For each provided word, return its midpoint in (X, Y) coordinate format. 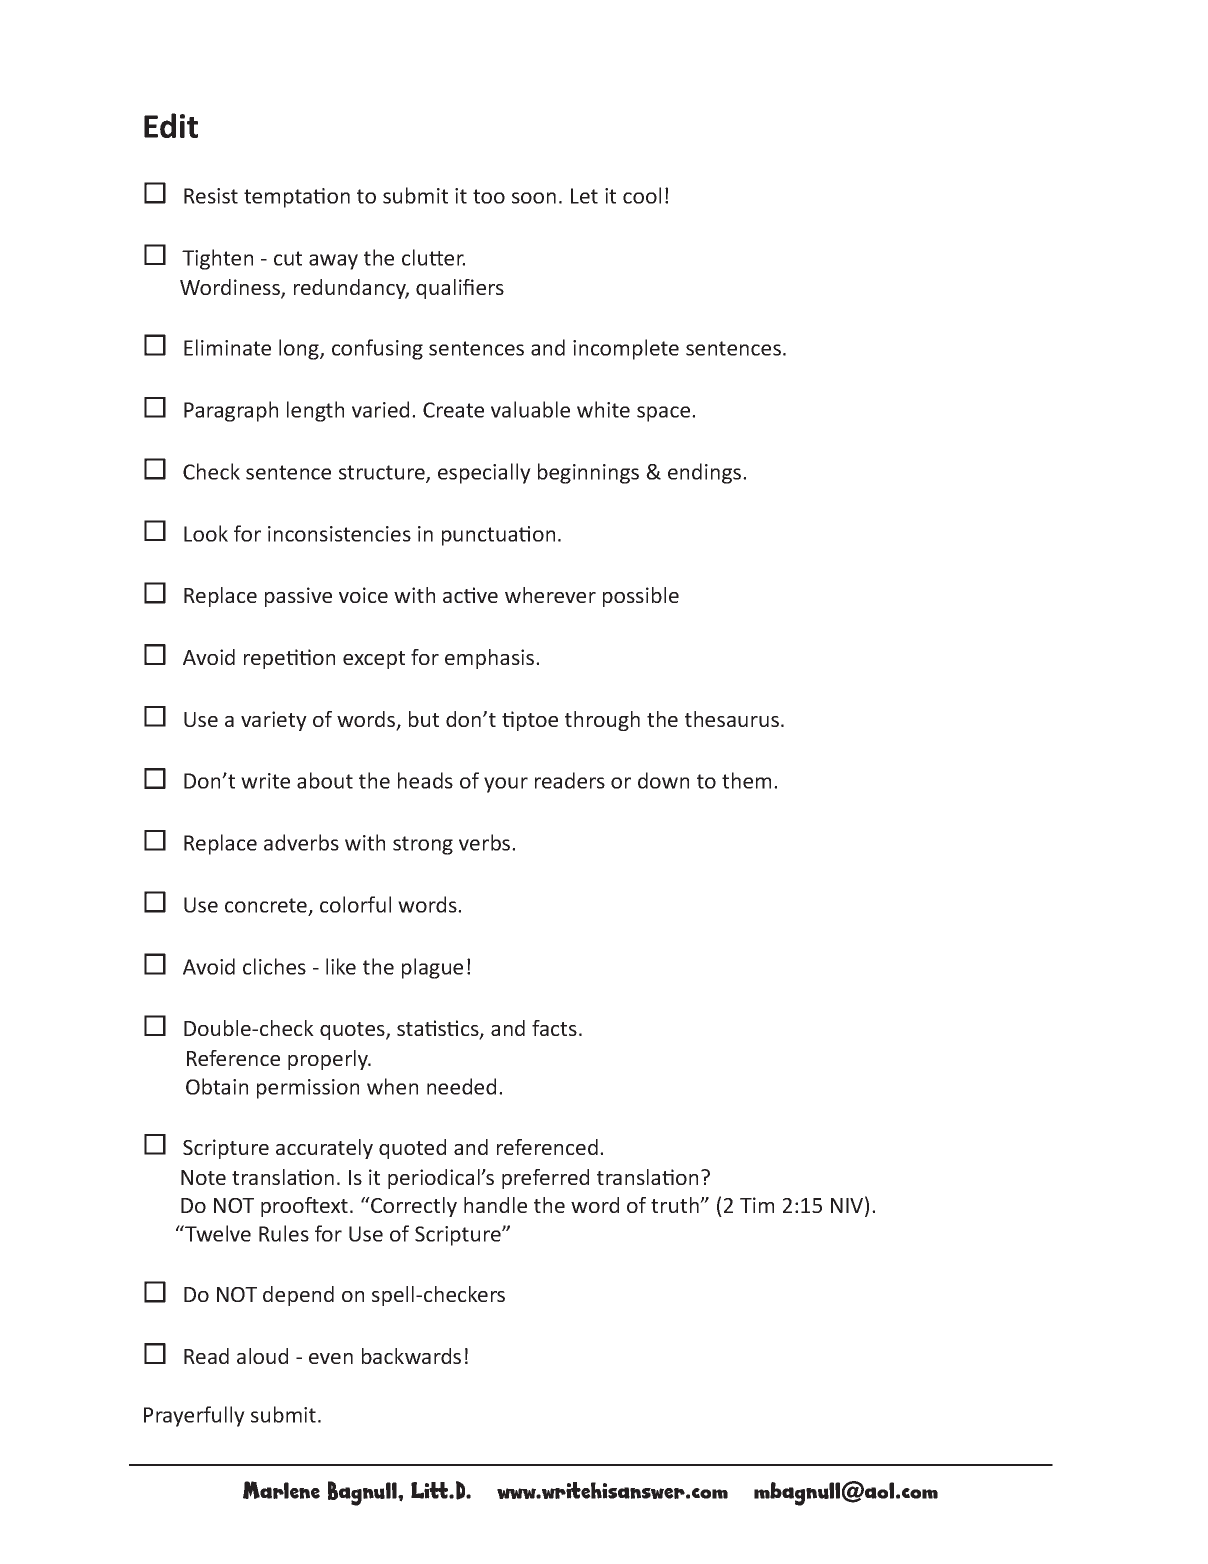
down (663, 780)
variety (274, 721)
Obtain (217, 1086)
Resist (211, 196)
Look (206, 533)
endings (704, 473)
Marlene (281, 1490)
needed (461, 1086)
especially (484, 473)
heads (425, 780)
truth (676, 1205)
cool (642, 195)
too (489, 196)
